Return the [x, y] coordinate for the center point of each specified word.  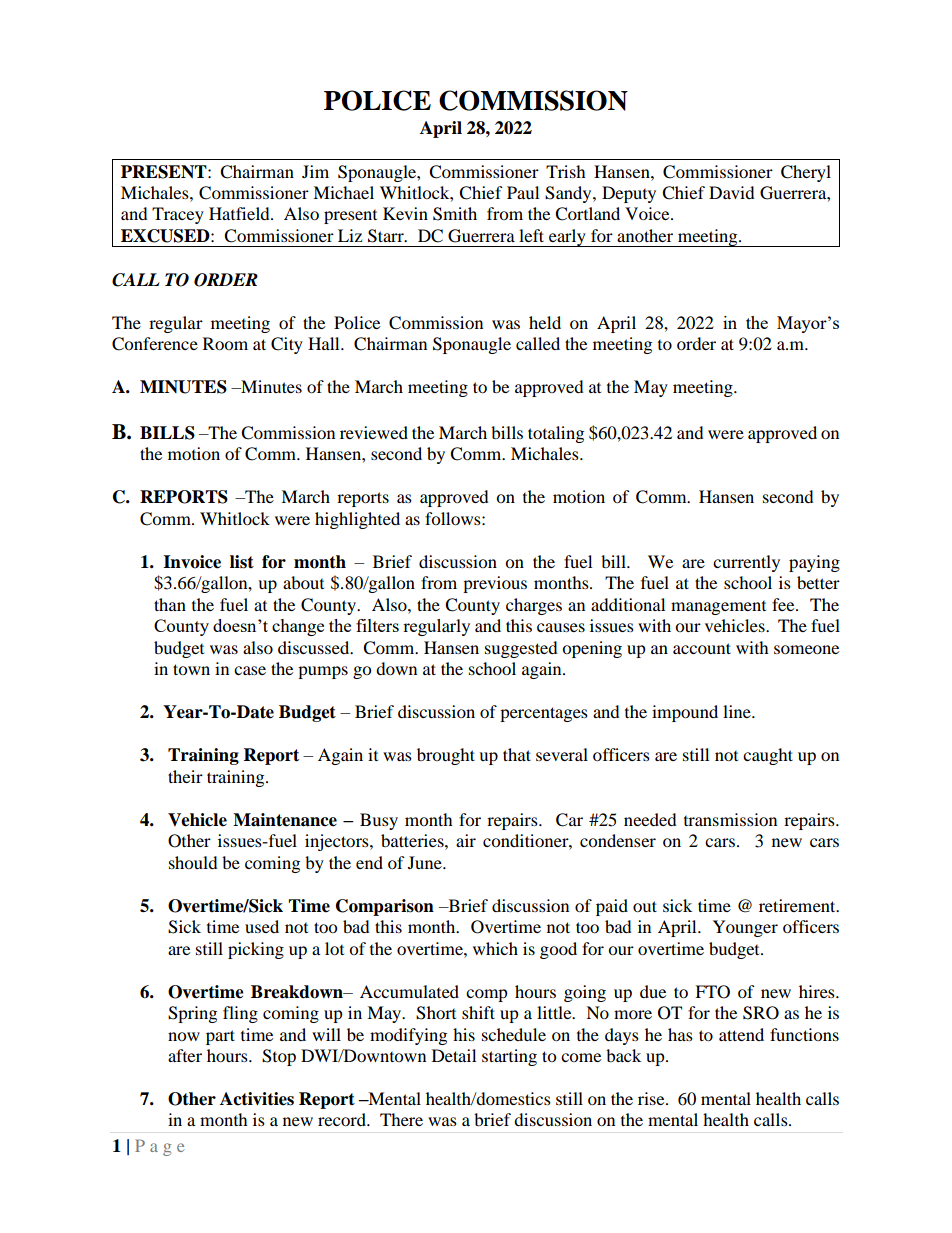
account [702, 648]
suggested [521, 649]
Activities [257, 1099]
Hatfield [240, 213]
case [250, 670]
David [732, 192]
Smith [455, 214]
